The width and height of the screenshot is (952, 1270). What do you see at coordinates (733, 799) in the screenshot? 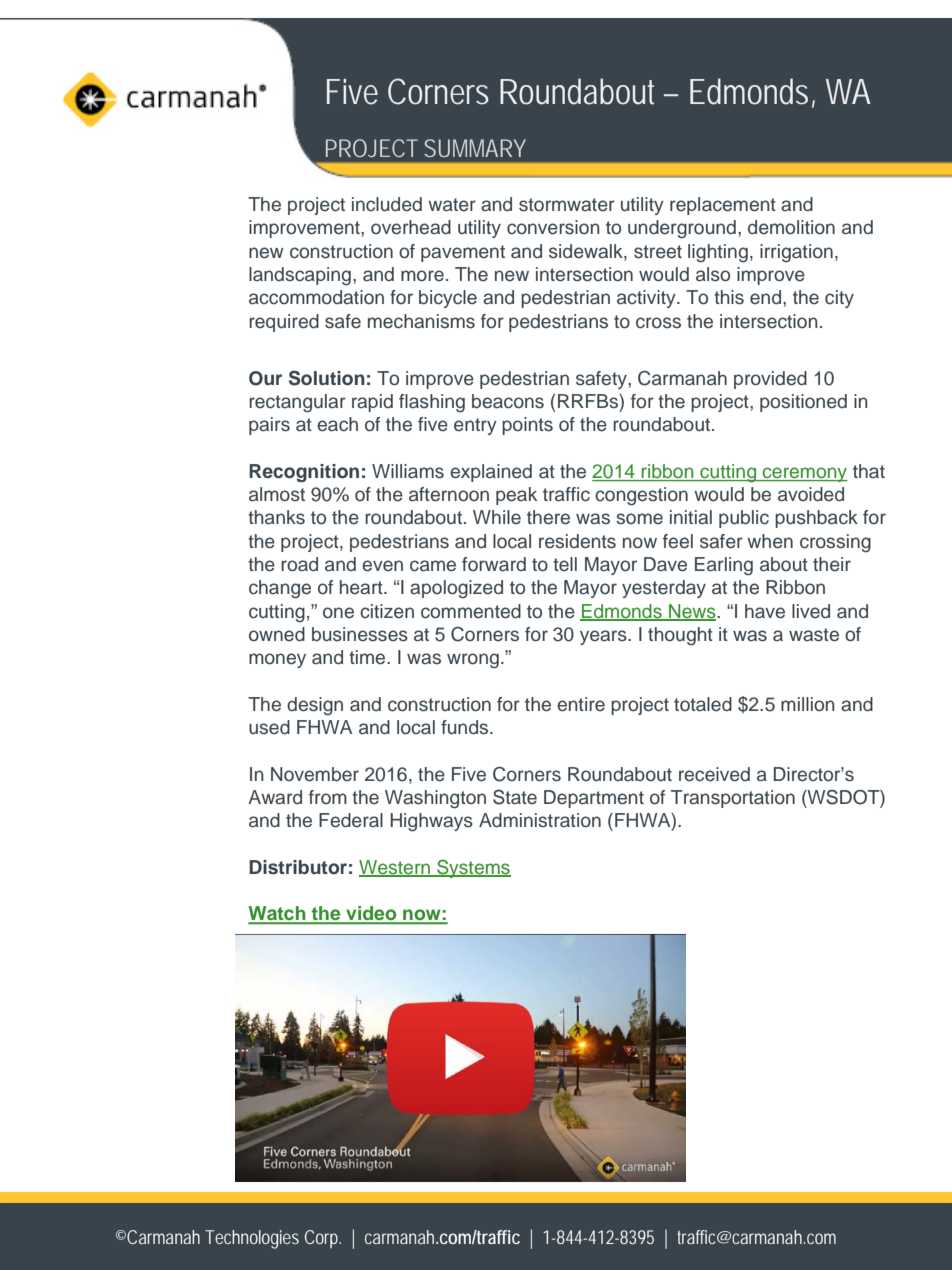
I see `Transportation` at bounding box center [733, 799].
